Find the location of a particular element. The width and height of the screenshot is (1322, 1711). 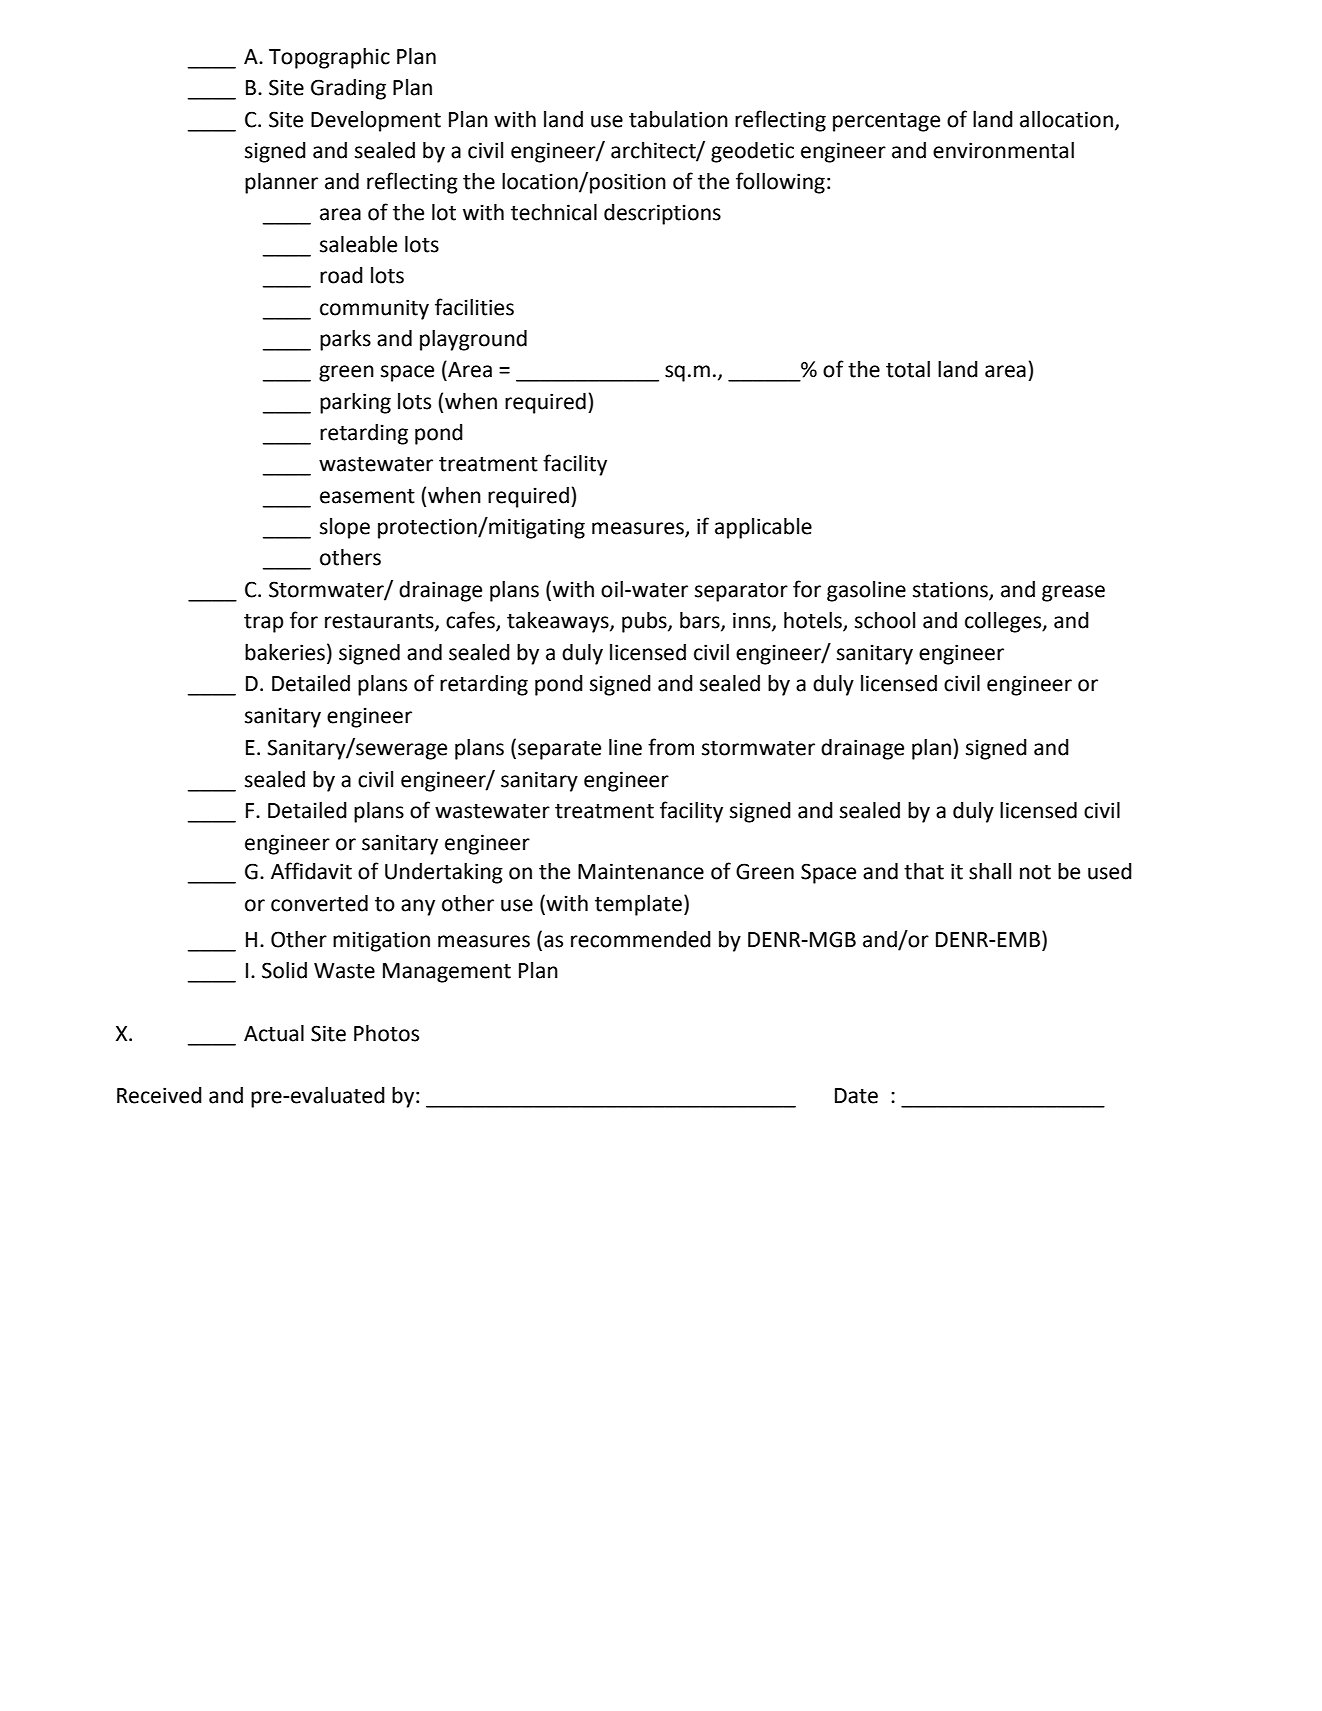

school is located at coordinates (885, 620).
